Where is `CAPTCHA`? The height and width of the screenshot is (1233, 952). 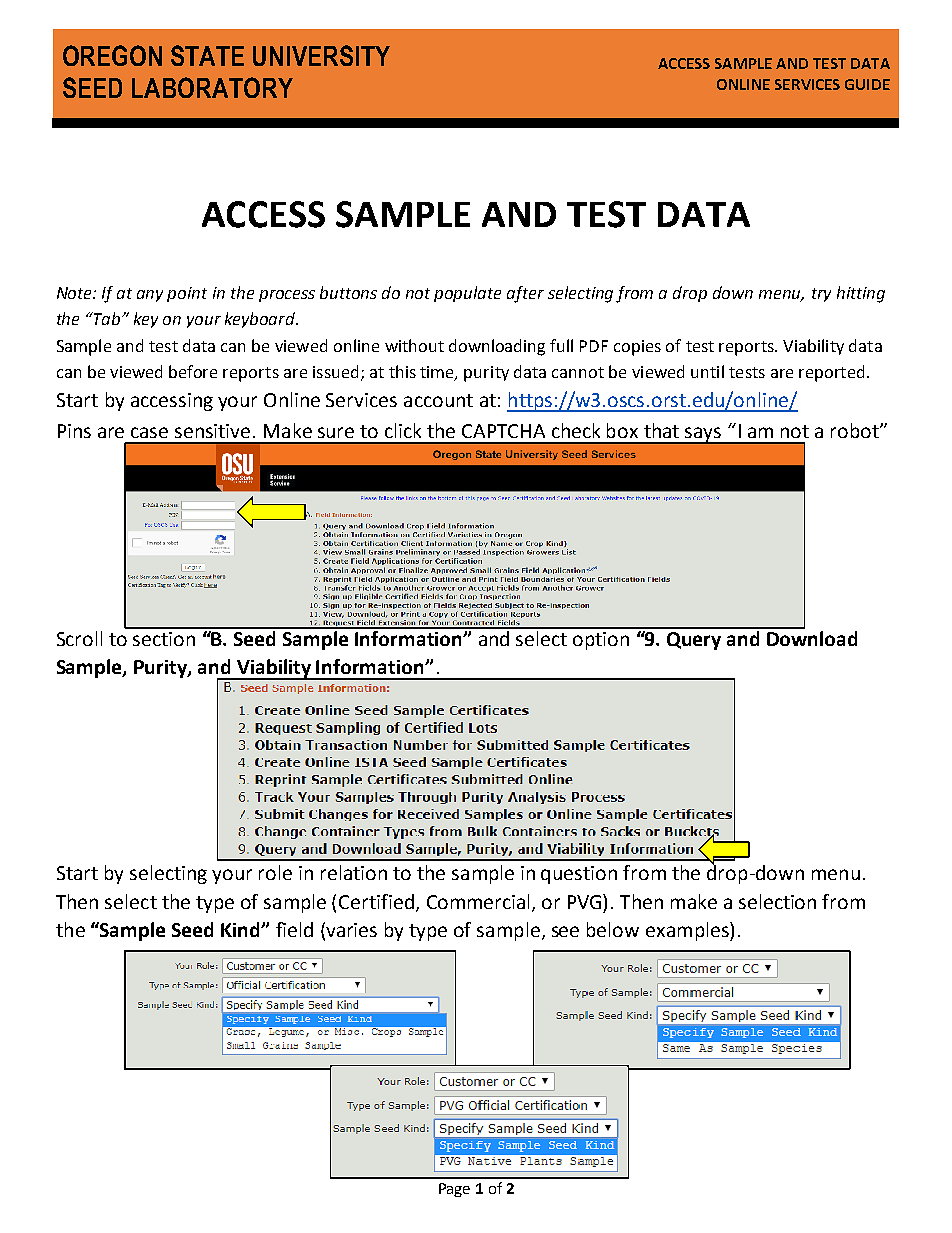 CAPTCHA is located at coordinates (503, 431).
